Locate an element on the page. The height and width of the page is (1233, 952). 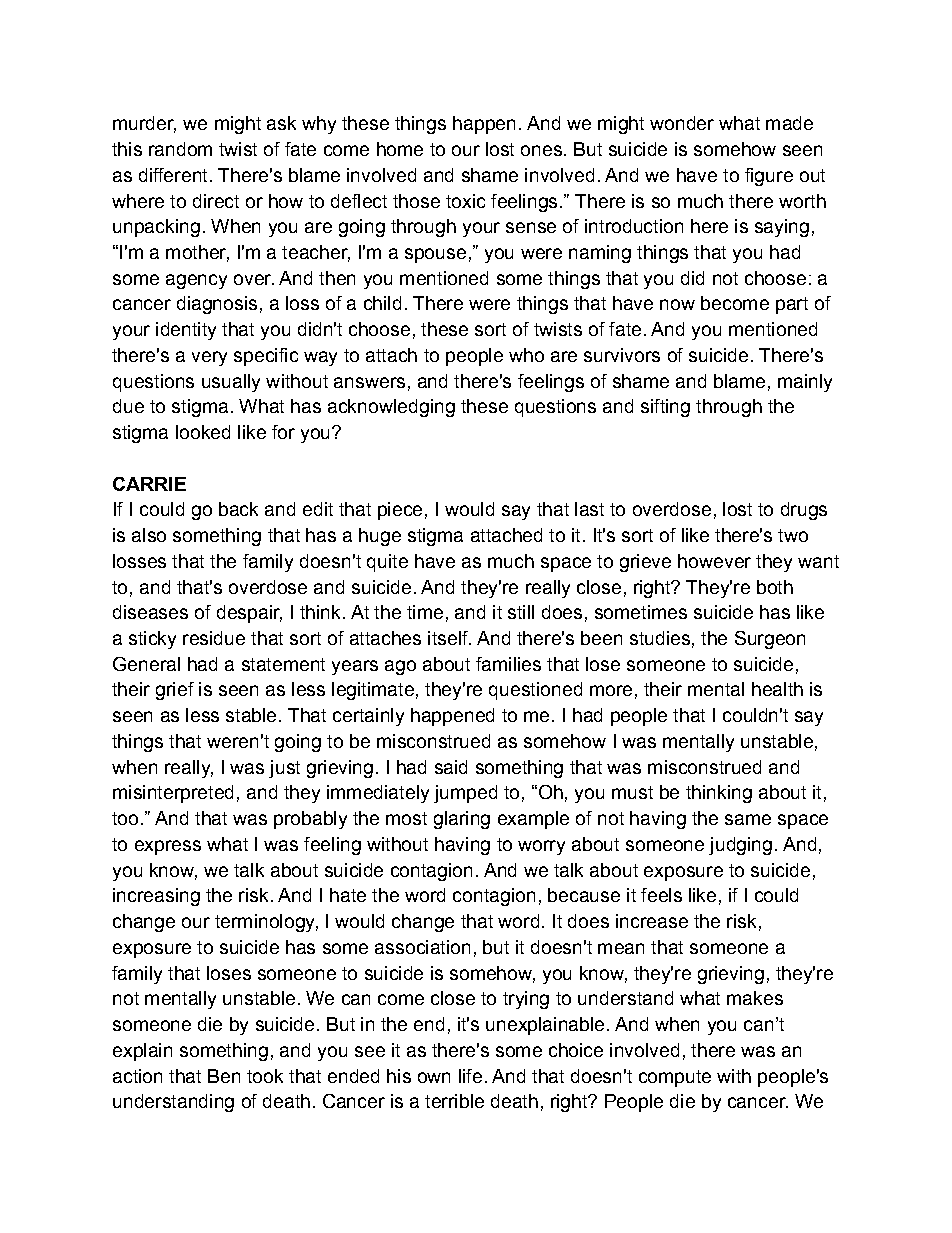
express is located at coordinates (168, 847).
